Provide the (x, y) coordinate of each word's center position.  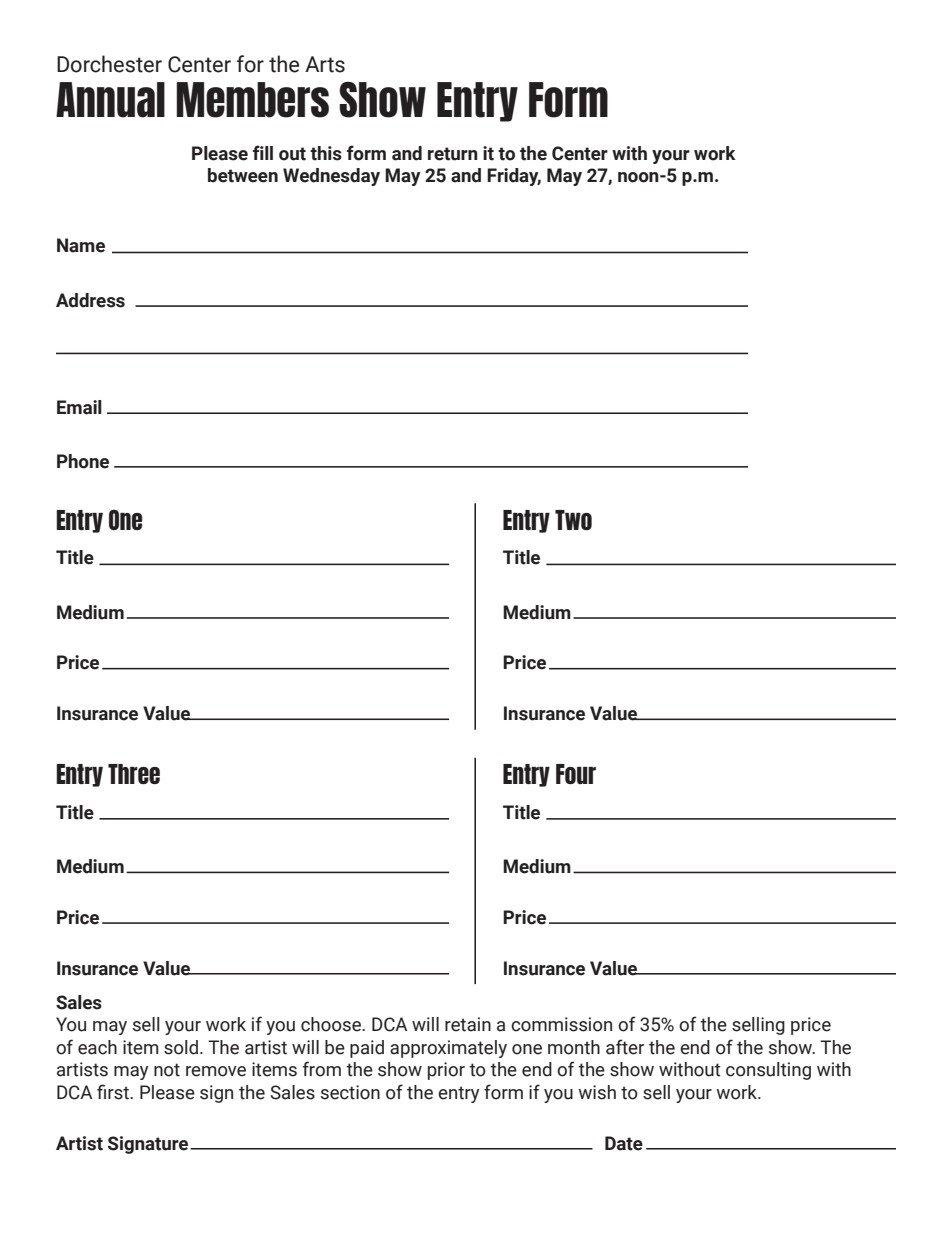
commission (561, 1024)
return (453, 154)
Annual (110, 100)
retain (468, 1024)
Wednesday (331, 177)
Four (576, 774)
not (167, 1070)
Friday (514, 177)
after (625, 1047)
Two (573, 520)
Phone (83, 461)
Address (90, 300)
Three (134, 774)
